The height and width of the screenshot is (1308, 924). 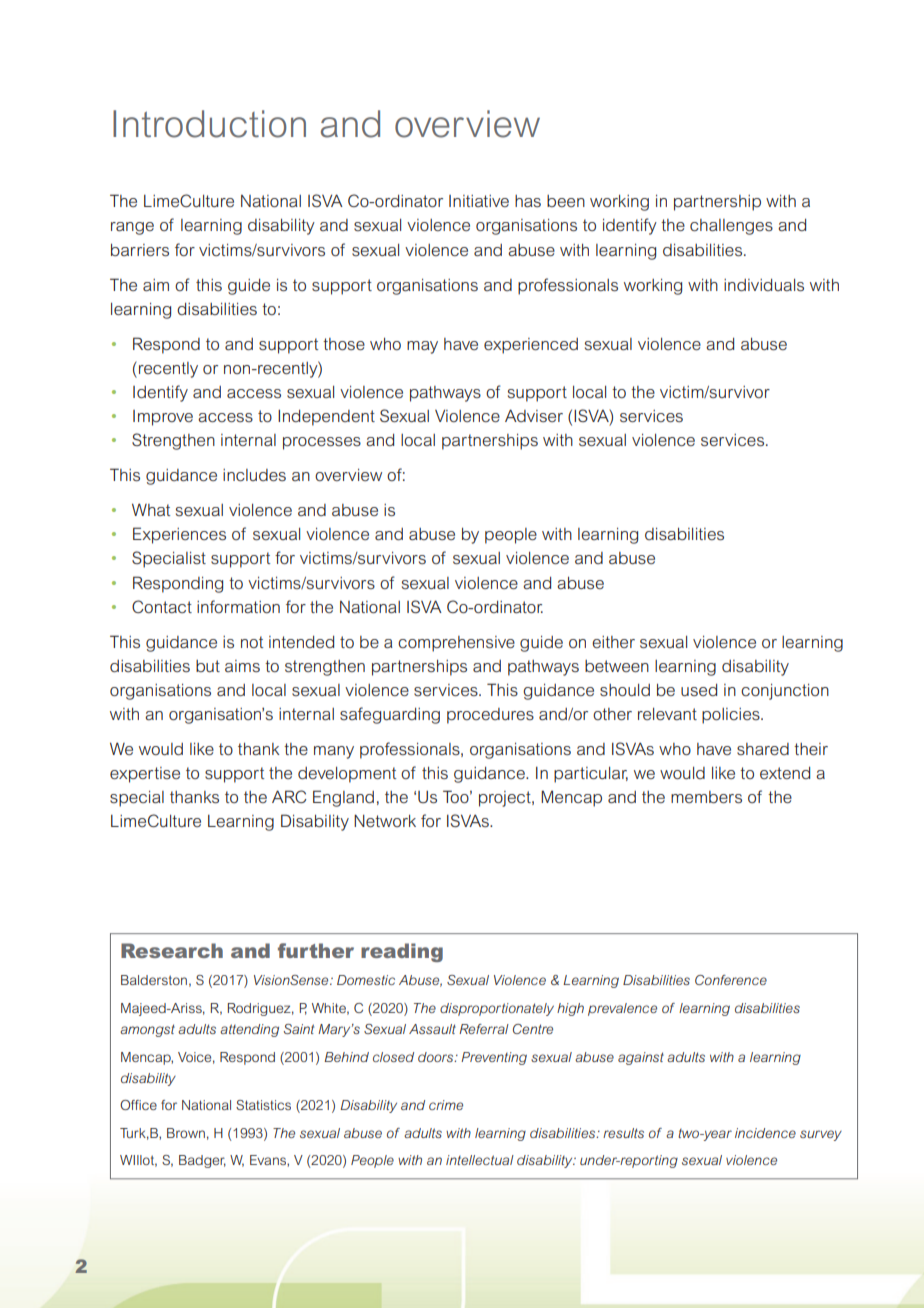 What do you see at coordinates (402, 952) in the screenshot?
I see `reading` at bounding box center [402, 952].
